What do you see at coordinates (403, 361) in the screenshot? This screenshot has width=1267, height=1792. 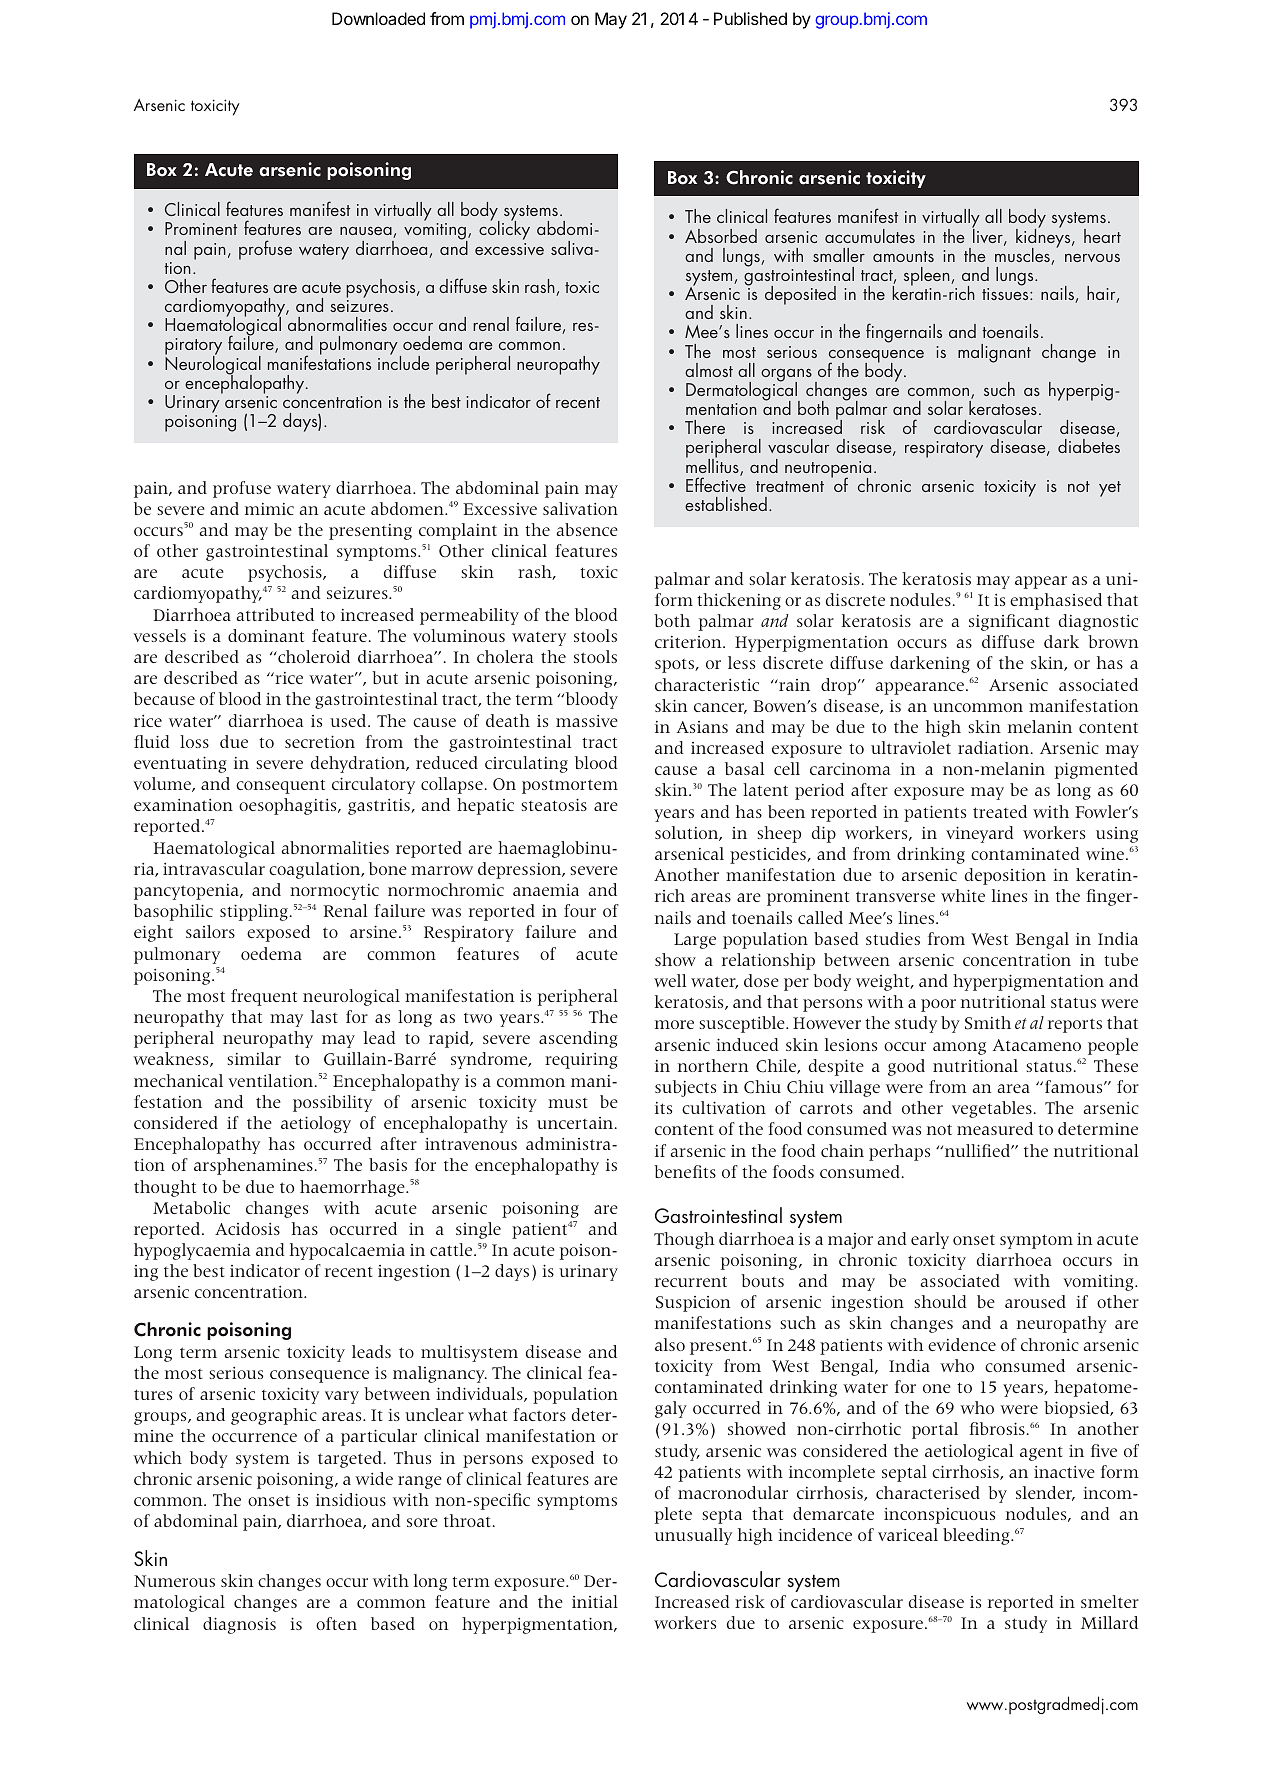 I see `include` at bounding box center [403, 361].
